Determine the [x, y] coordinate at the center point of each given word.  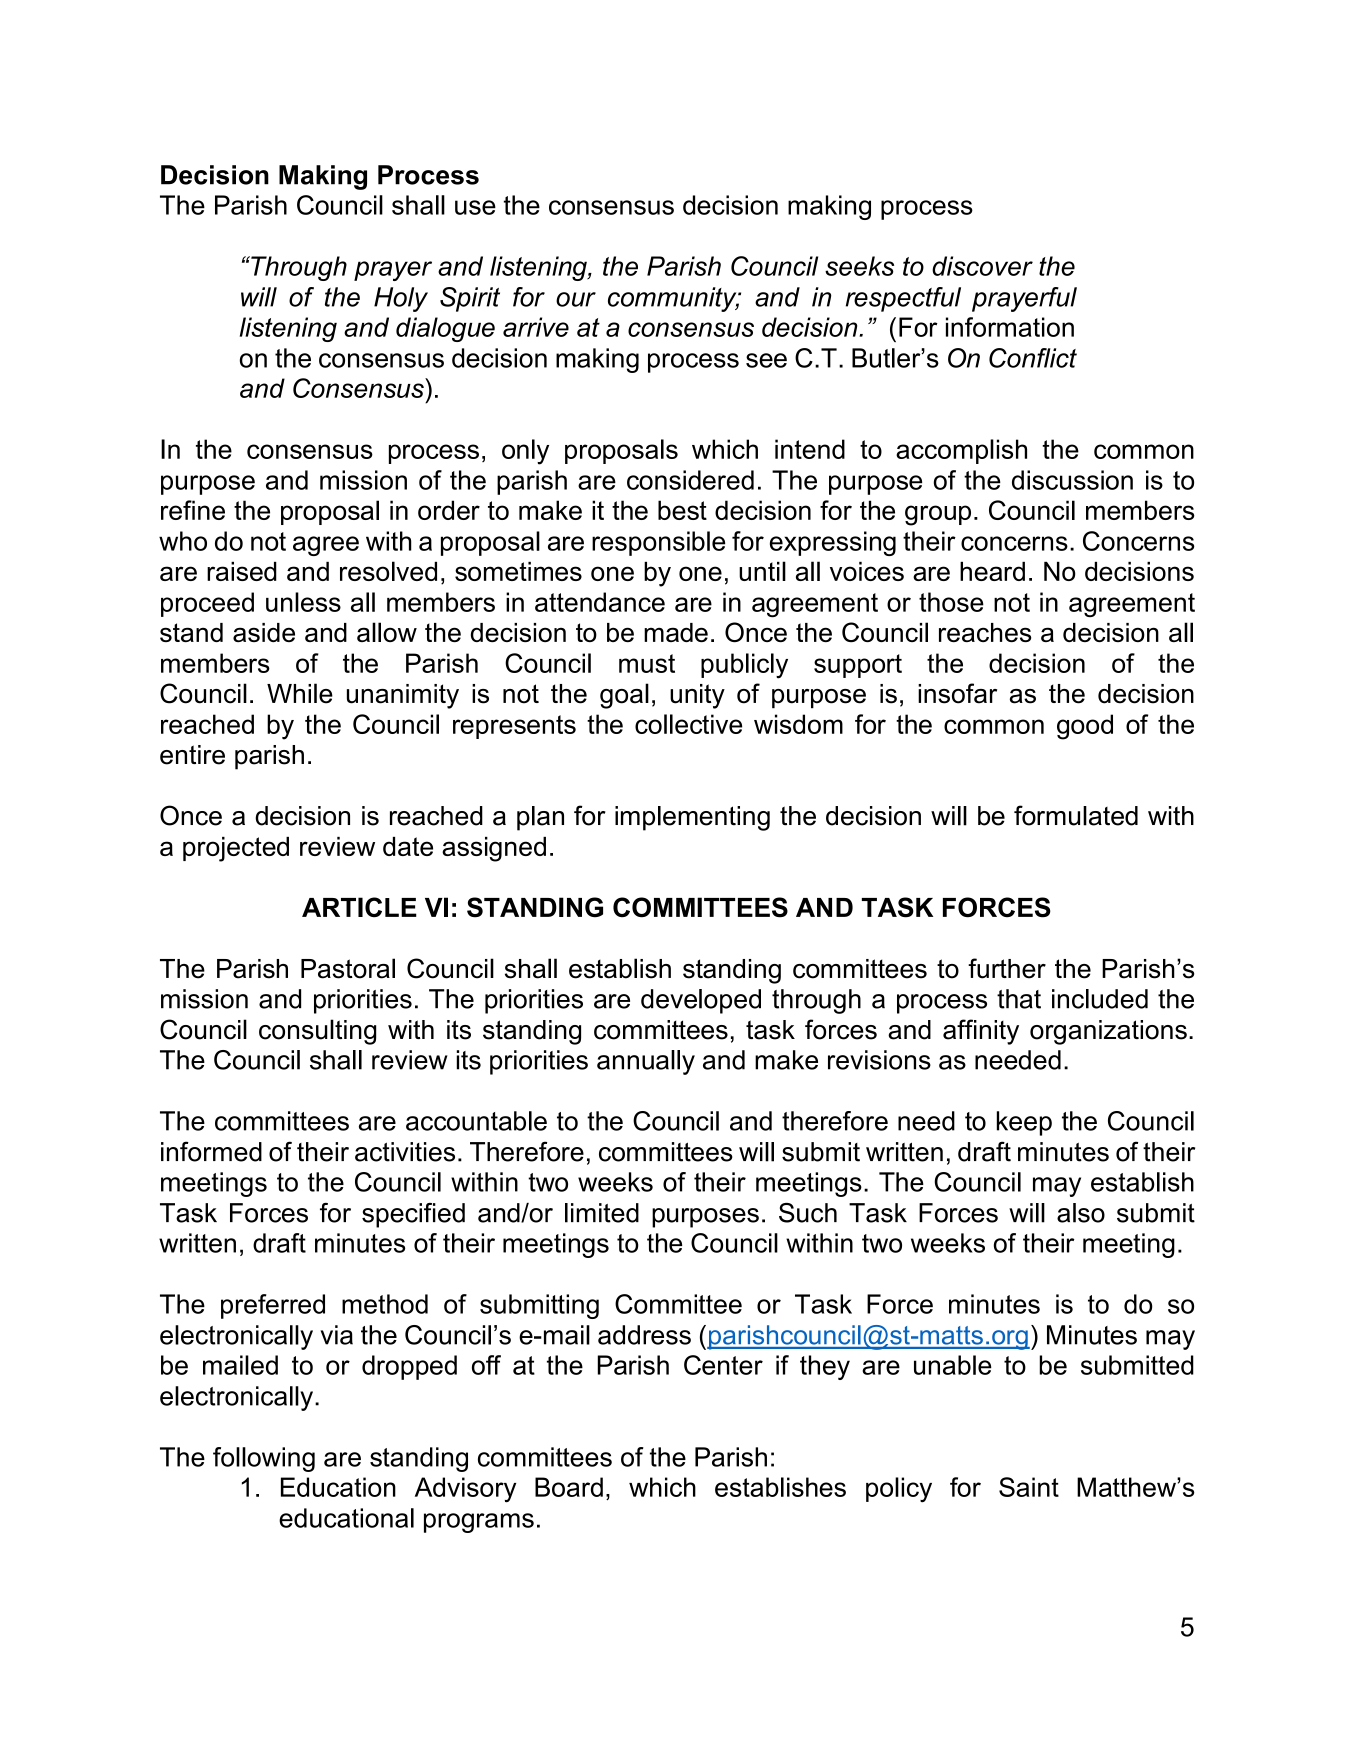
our [576, 299]
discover [982, 266]
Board [569, 1487]
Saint [1029, 1487]
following [264, 1459]
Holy [401, 299]
